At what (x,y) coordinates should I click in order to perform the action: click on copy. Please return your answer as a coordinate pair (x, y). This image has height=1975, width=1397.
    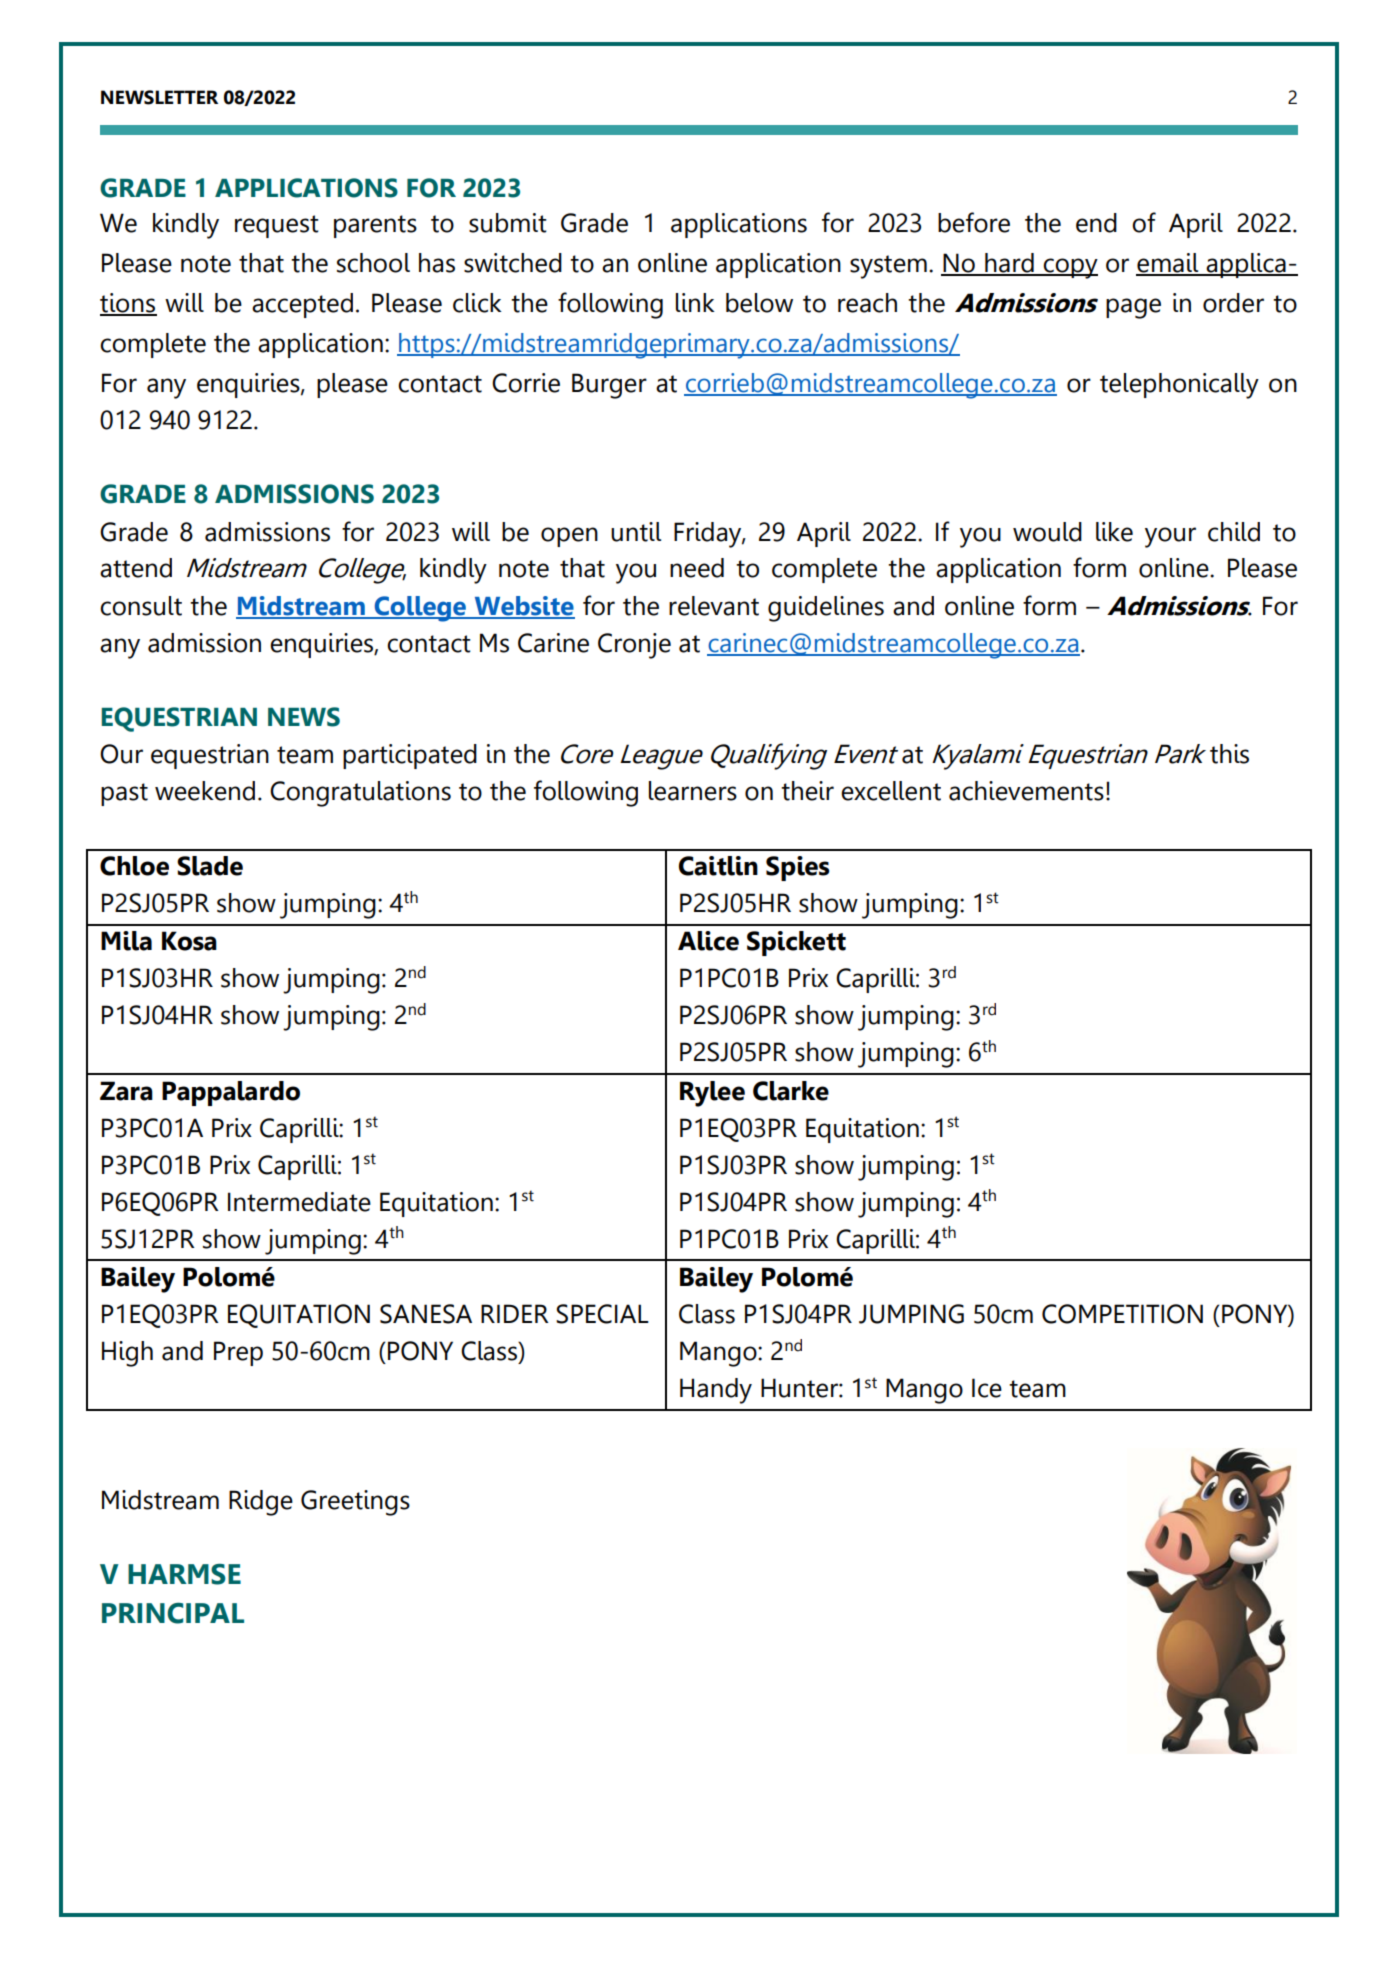
    Looking at the image, I should click on (1070, 268).
